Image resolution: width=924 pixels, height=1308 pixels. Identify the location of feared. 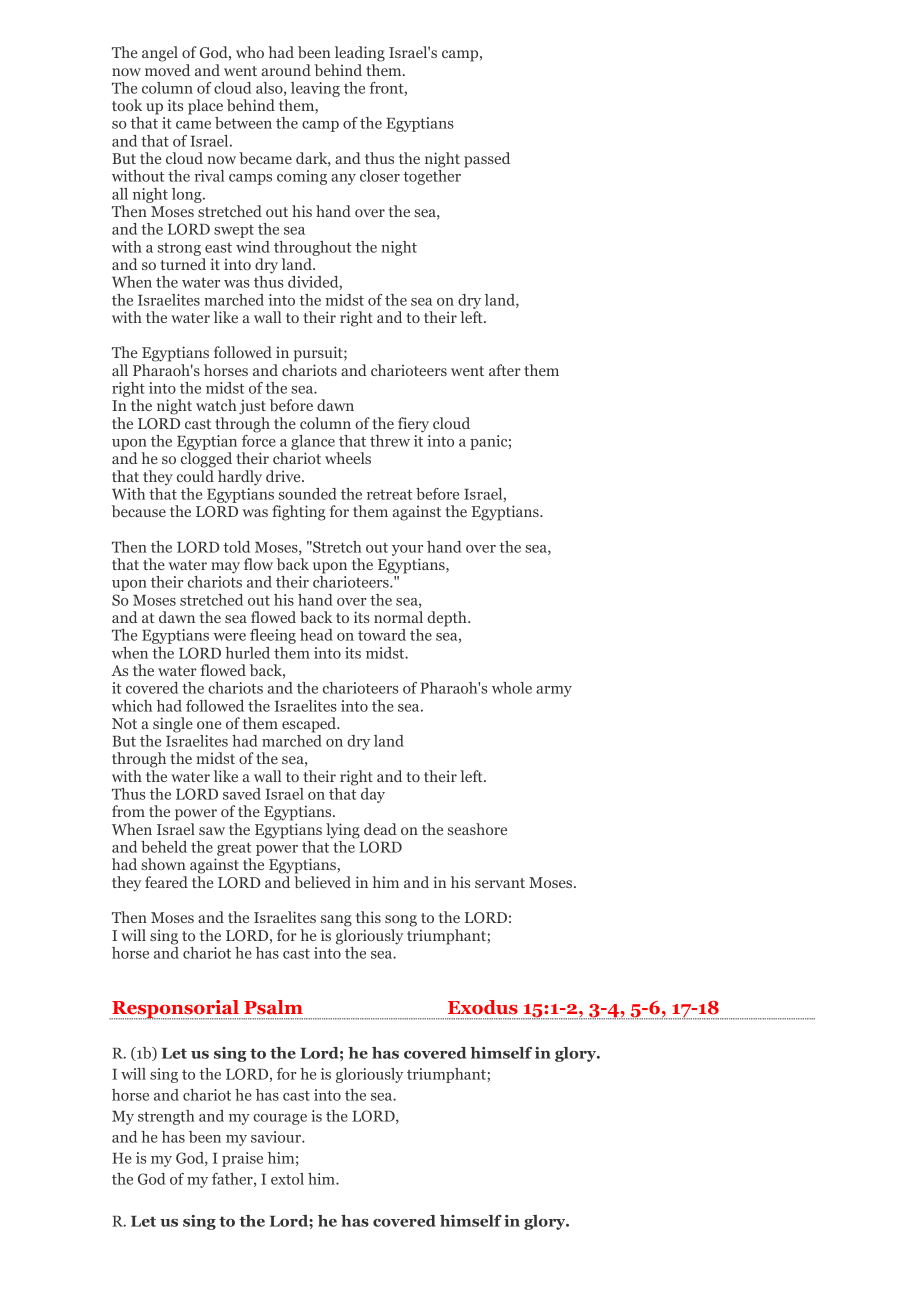
(166, 882).
